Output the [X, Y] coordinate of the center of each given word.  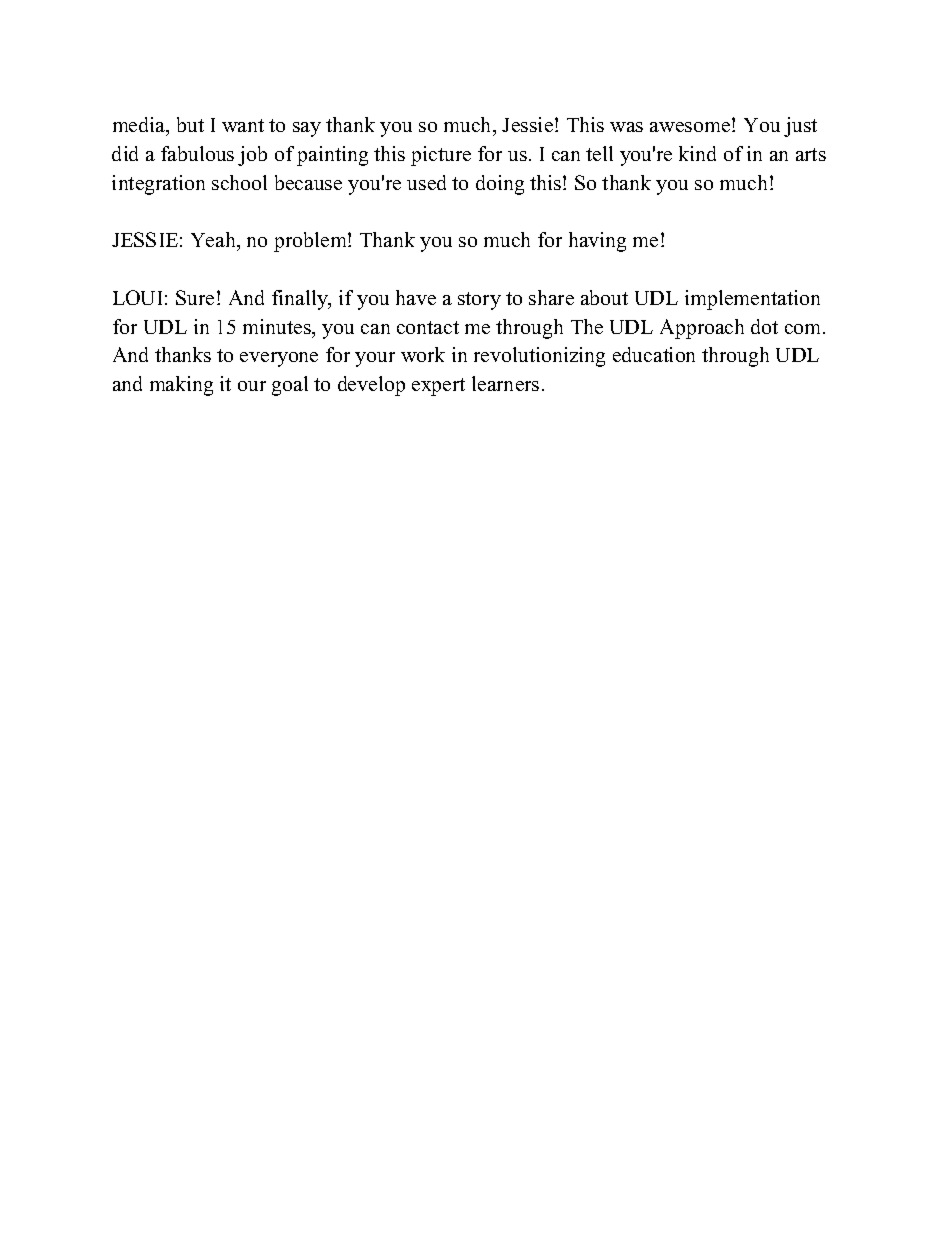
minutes [278, 326]
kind [697, 153]
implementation [752, 300]
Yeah [214, 239]
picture [441, 156]
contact [428, 327]
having [597, 242]
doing [500, 185]
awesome [691, 127]
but [190, 124]
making [181, 386]
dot [764, 326]
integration [158, 185]
